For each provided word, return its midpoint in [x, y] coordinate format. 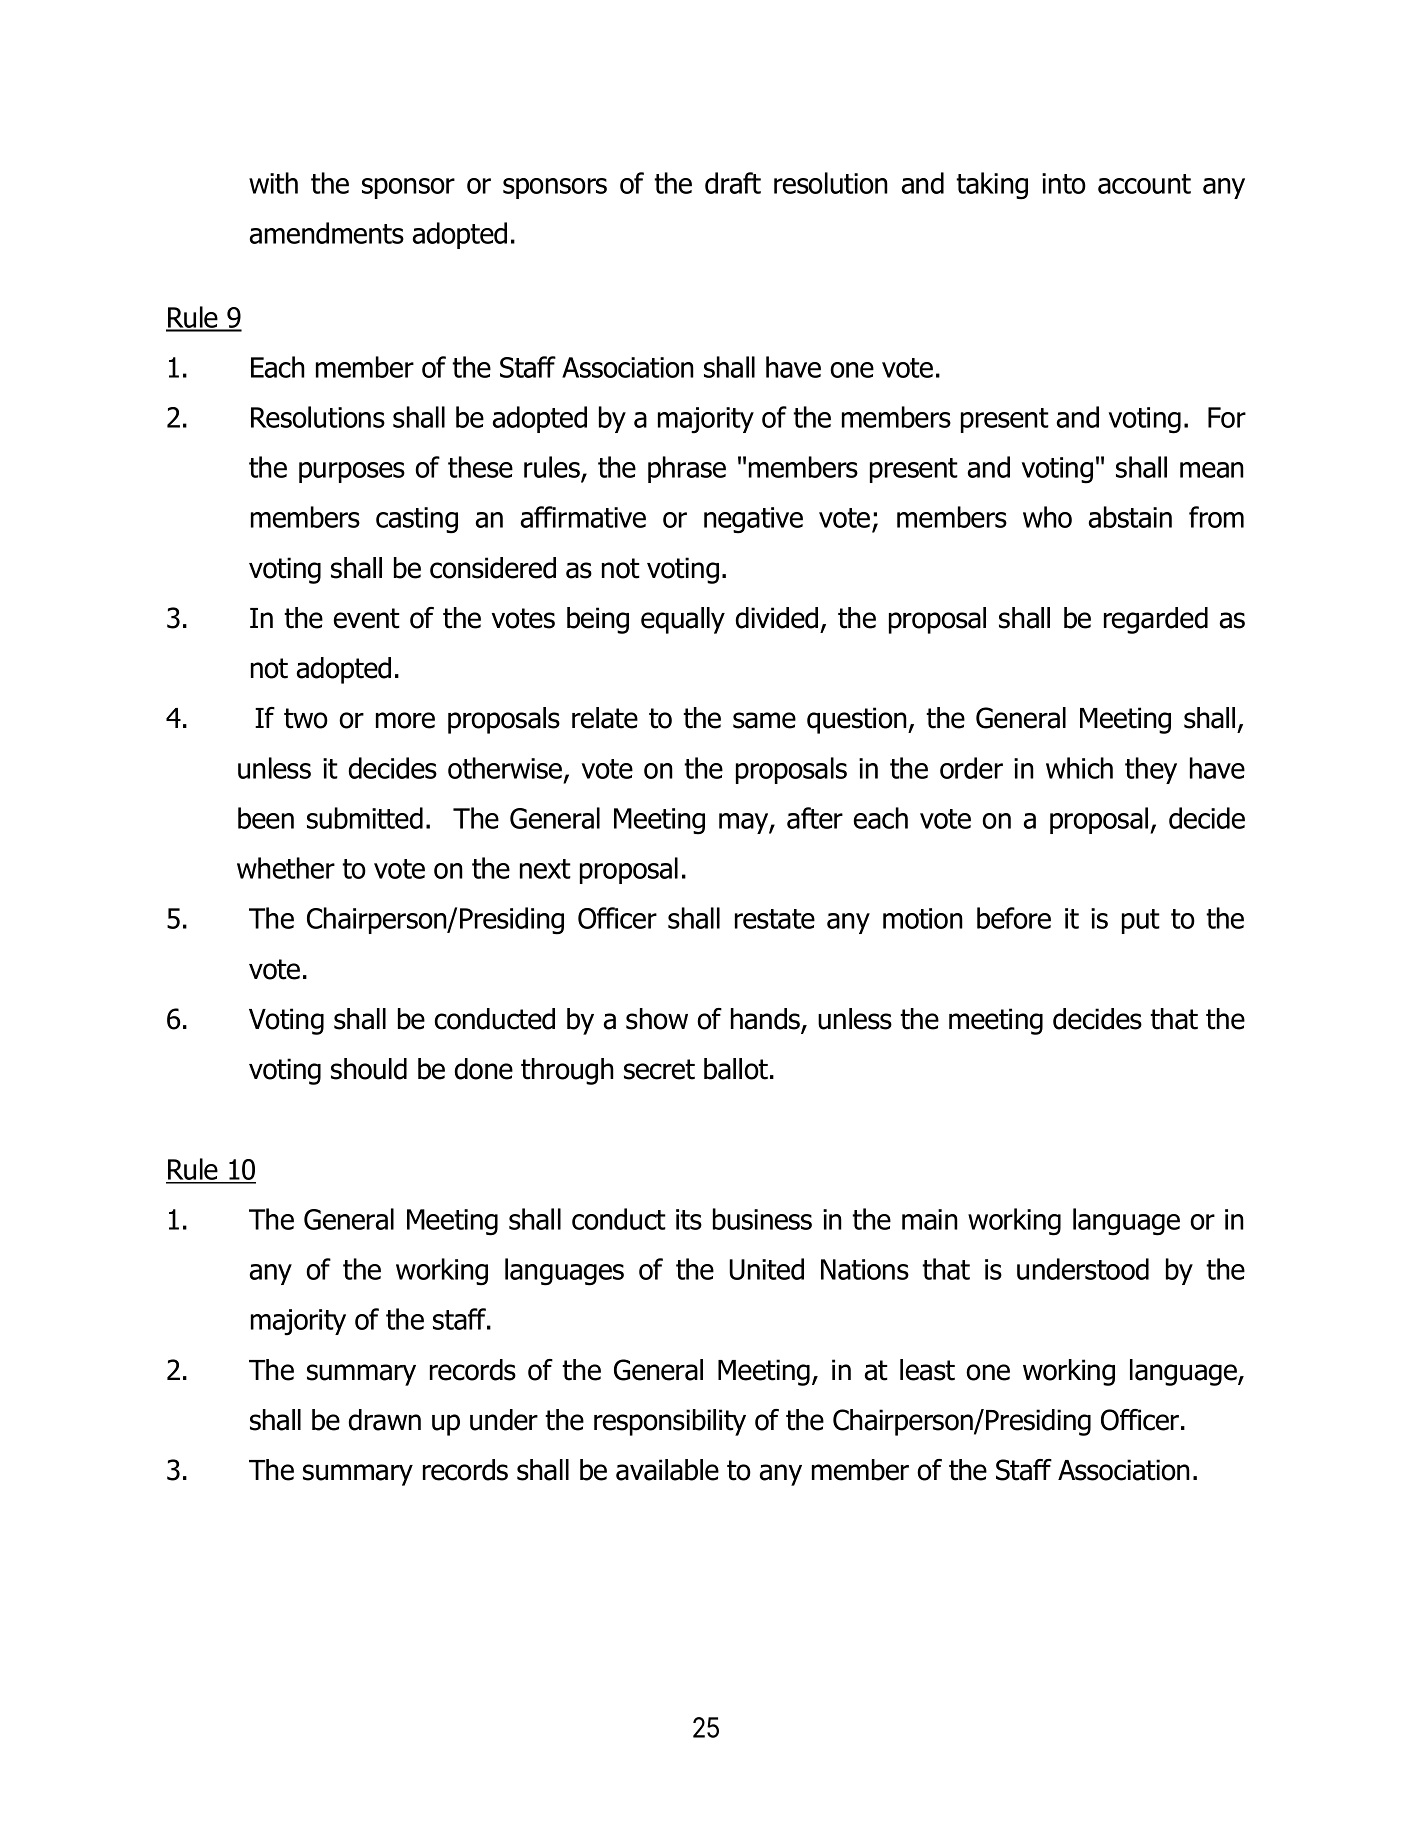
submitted [365, 818]
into [1064, 183]
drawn [384, 1420]
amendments [327, 233]
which [1079, 768]
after [815, 818]
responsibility [670, 1422]
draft [733, 183]
